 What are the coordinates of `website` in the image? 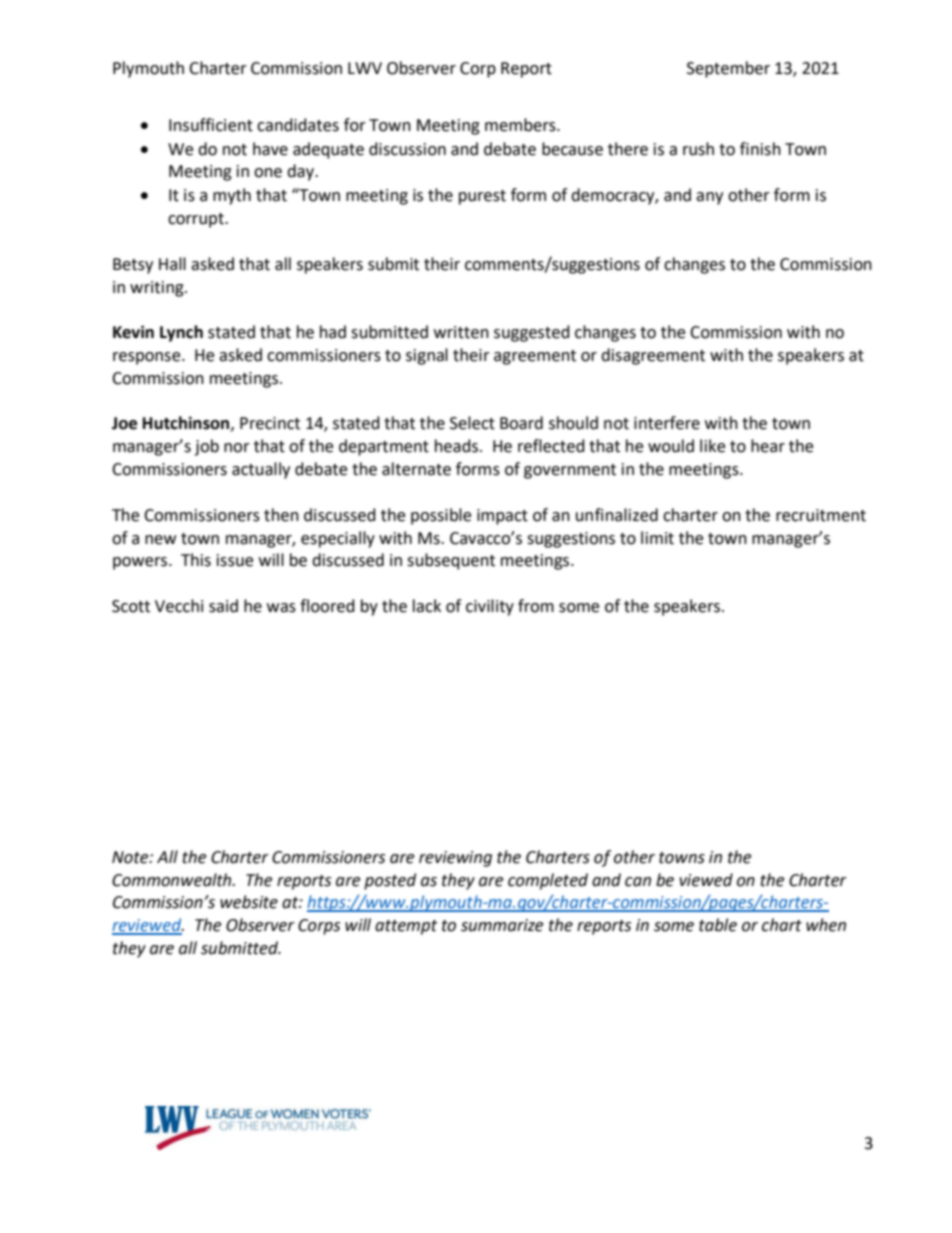 It's located at (249, 902).
